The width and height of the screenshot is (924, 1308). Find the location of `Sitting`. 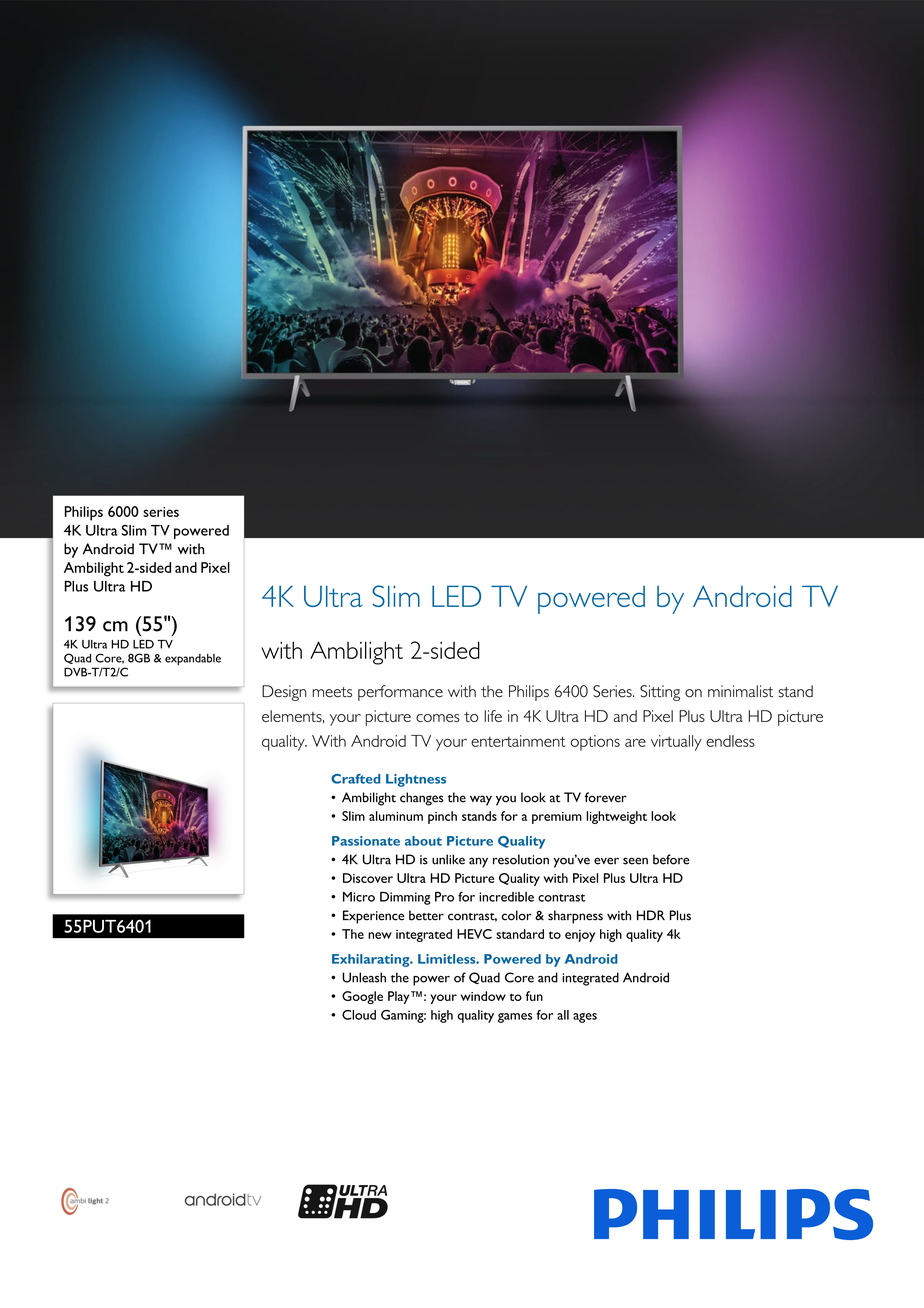

Sitting is located at coordinates (660, 693).
